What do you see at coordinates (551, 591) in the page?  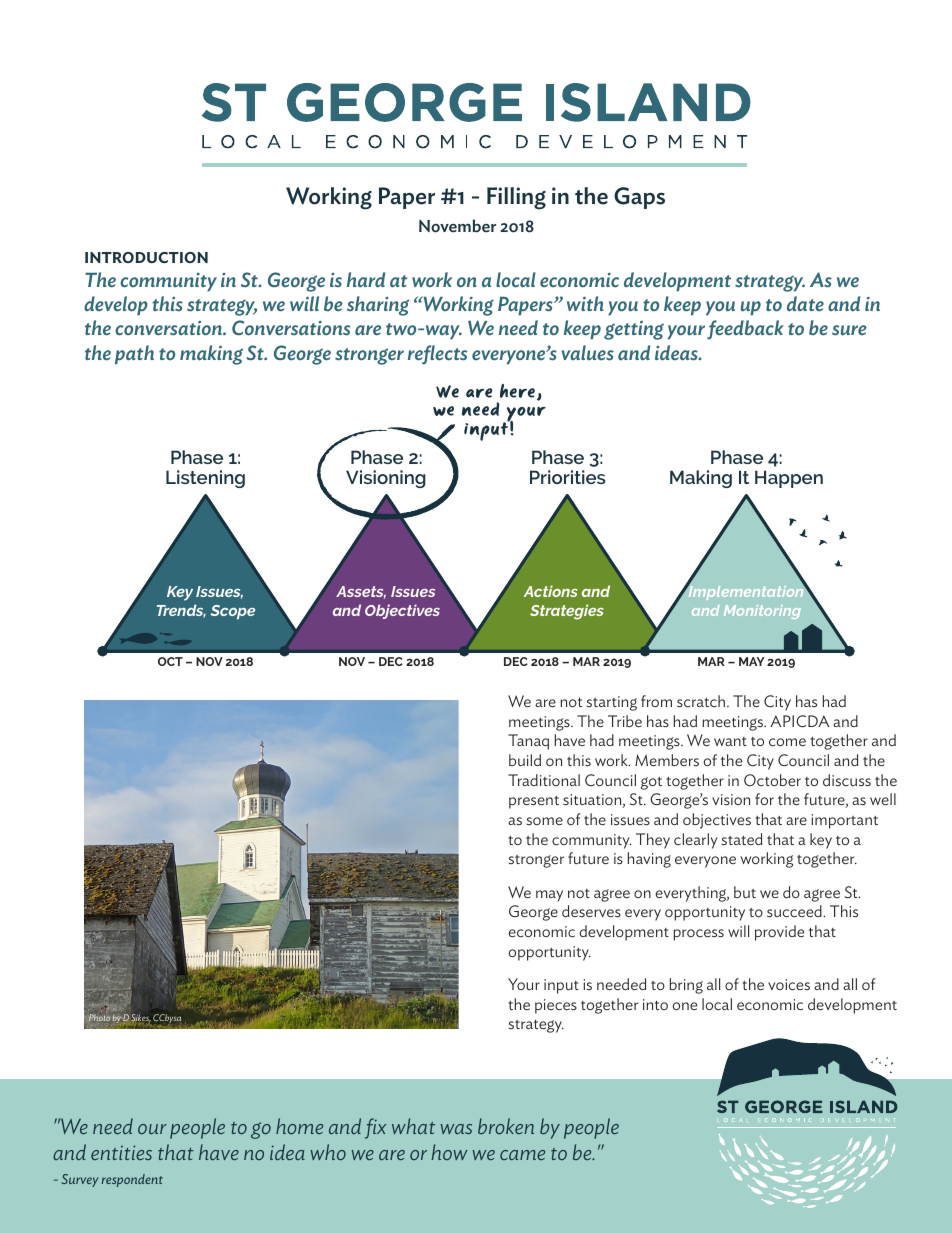 I see `Actions` at bounding box center [551, 591].
